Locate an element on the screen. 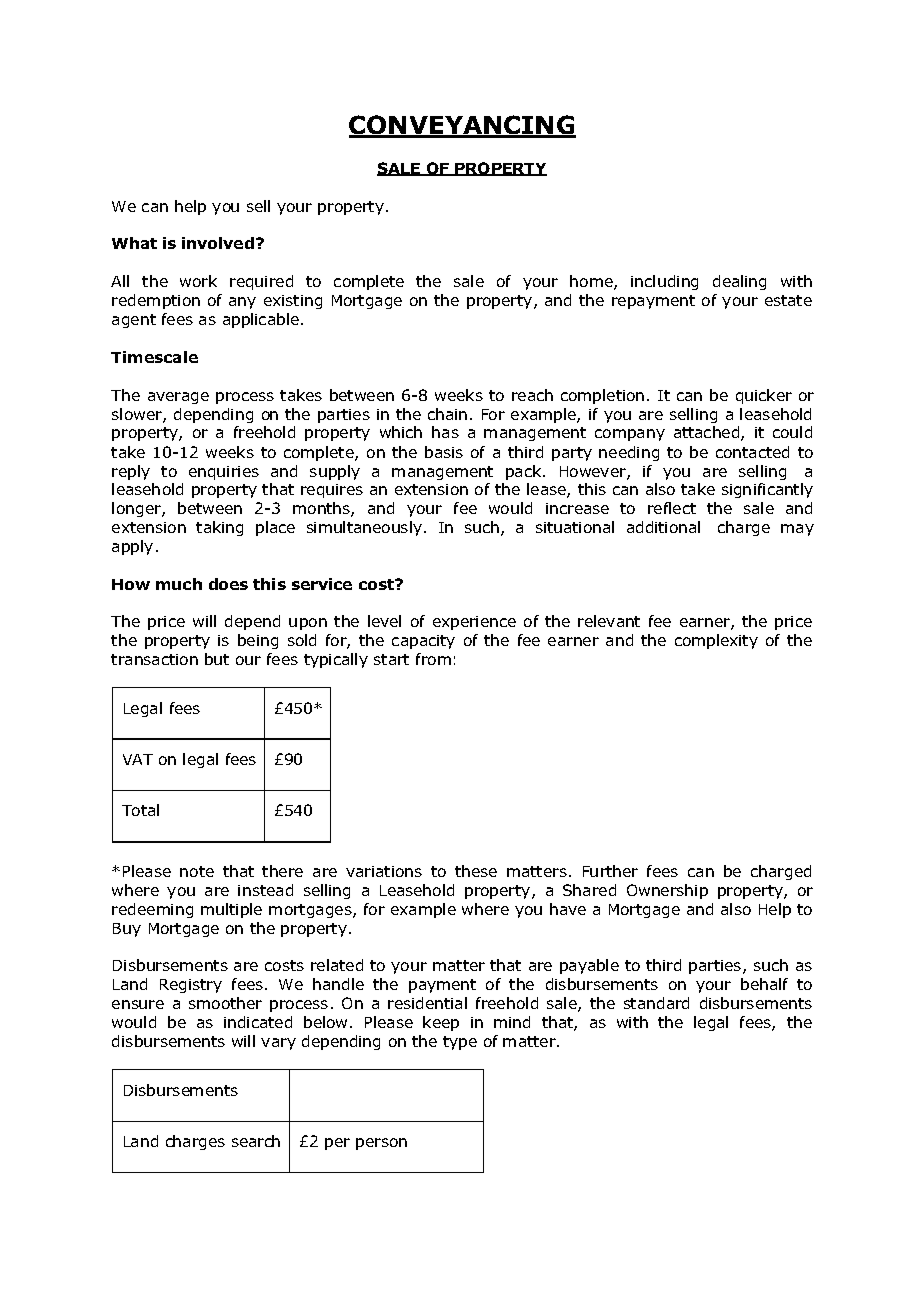 The image size is (924, 1308). but is located at coordinates (217, 659).
